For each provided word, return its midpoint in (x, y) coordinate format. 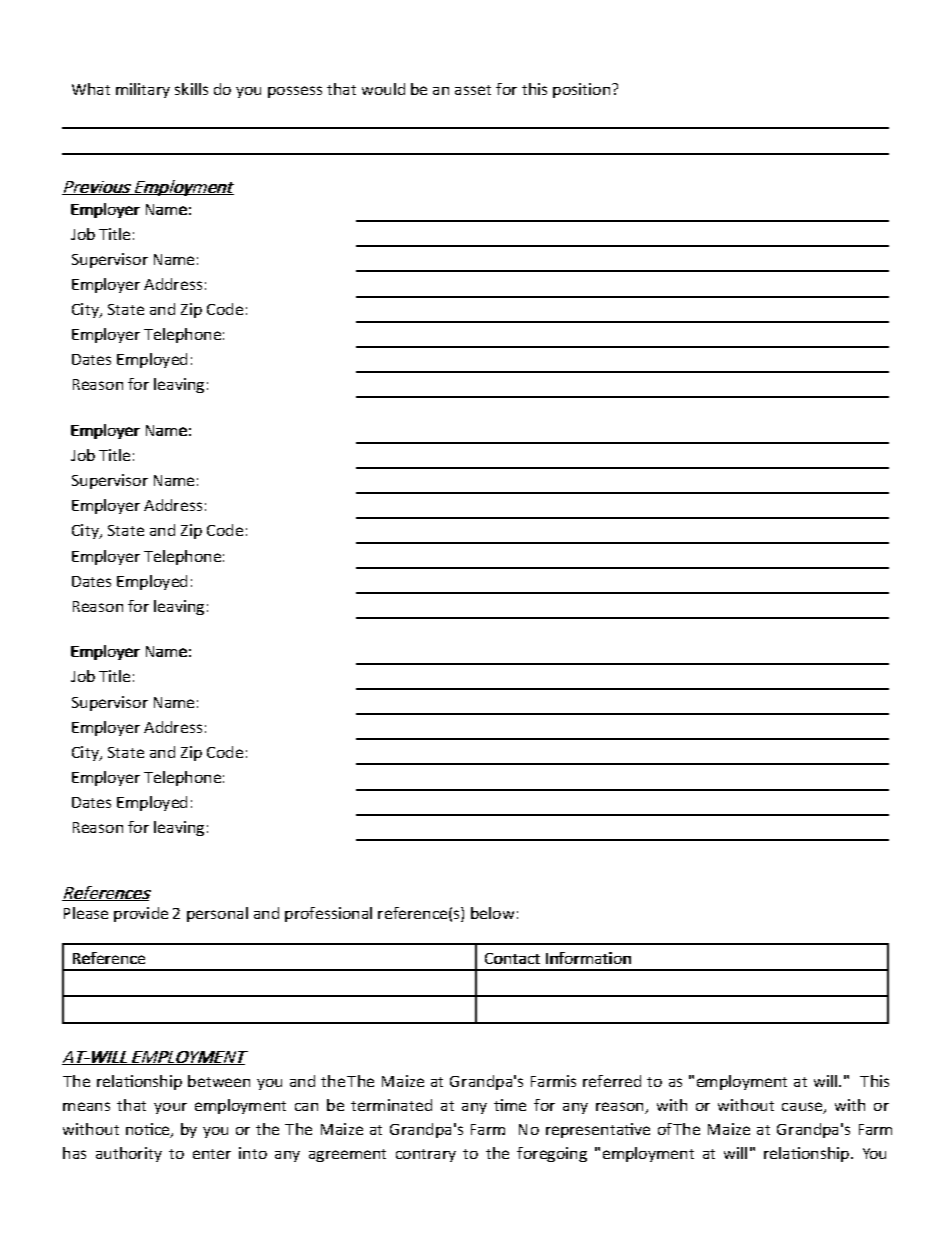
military (143, 90)
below (492, 913)
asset (473, 90)
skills (191, 89)
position (581, 90)
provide (141, 914)
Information (588, 958)
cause (802, 1106)
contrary (426, 1155)
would (383, 89)
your (170, 1108)
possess (295, 92)
